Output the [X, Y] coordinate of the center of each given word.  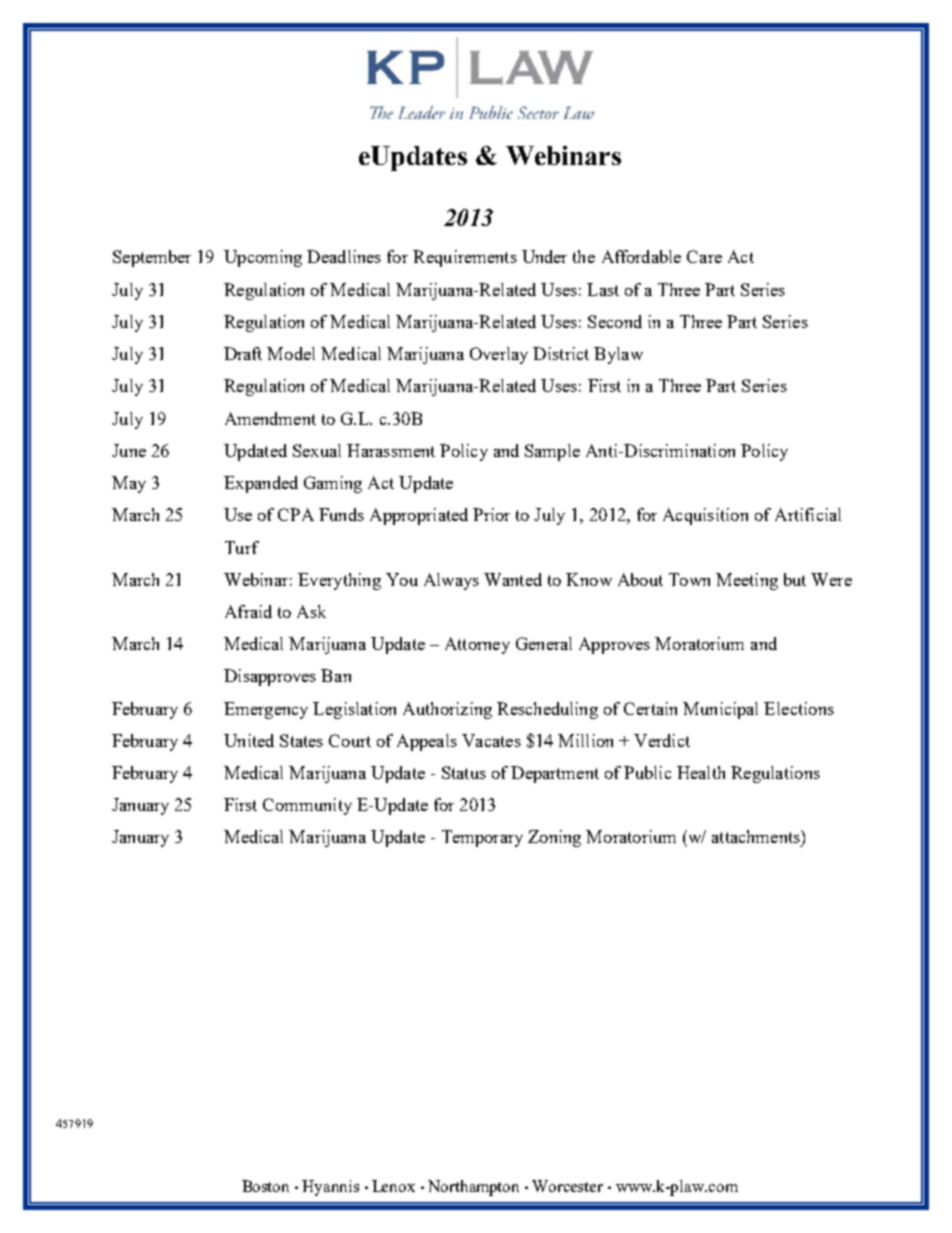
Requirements [465, 258]
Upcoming [263, 258]
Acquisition [705, 516]
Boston [265, 1186]
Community [307, 806]
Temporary [482, 838]
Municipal [720, 710]
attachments [757, 836]
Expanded [261, 484]
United [249, 740]
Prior [491, 514]
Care [704, 256]
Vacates [491, 740]
